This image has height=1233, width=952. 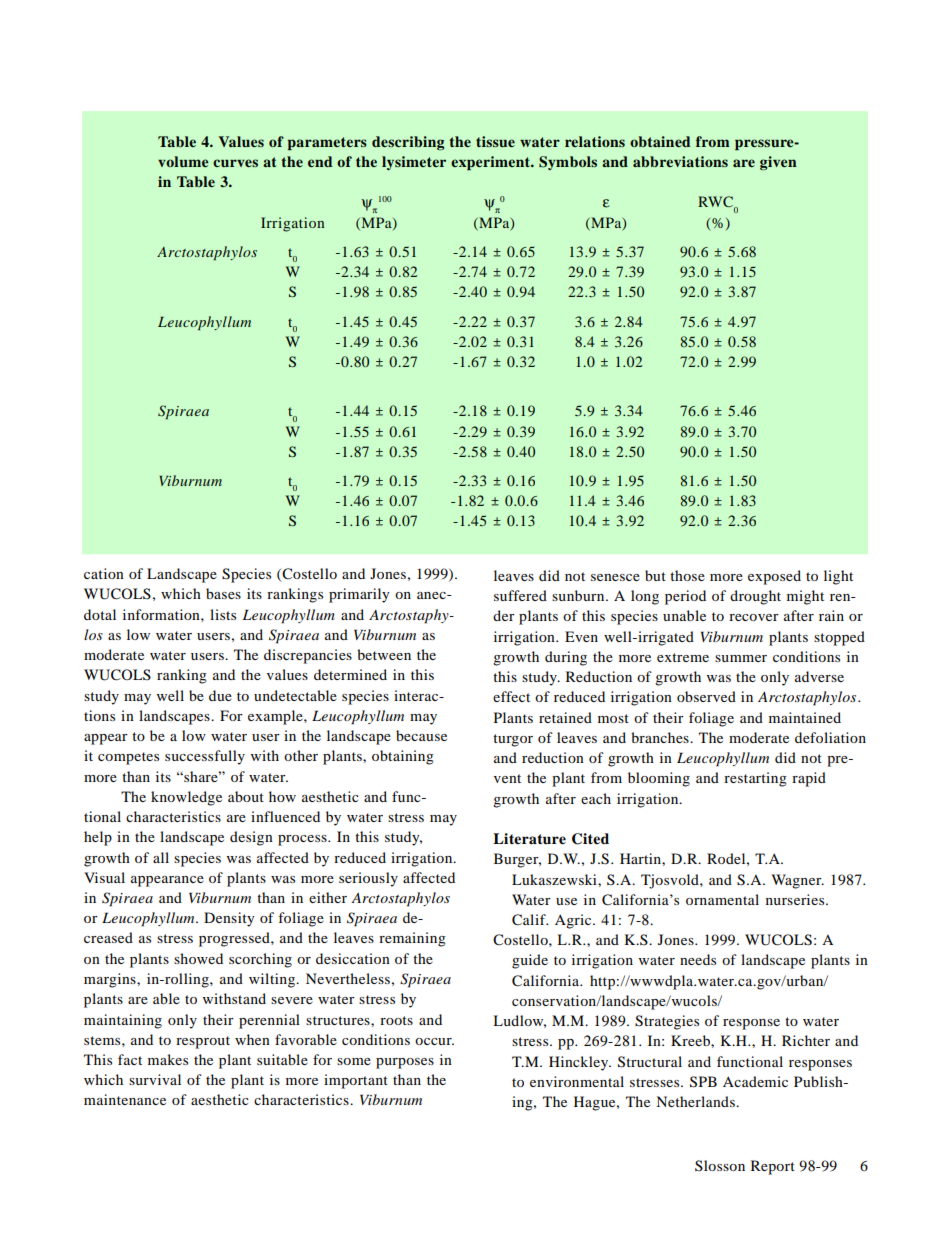 What do you see at coordinates (773, 1167) in the image?
I see `Report` at bounding box center [773, 1167].
